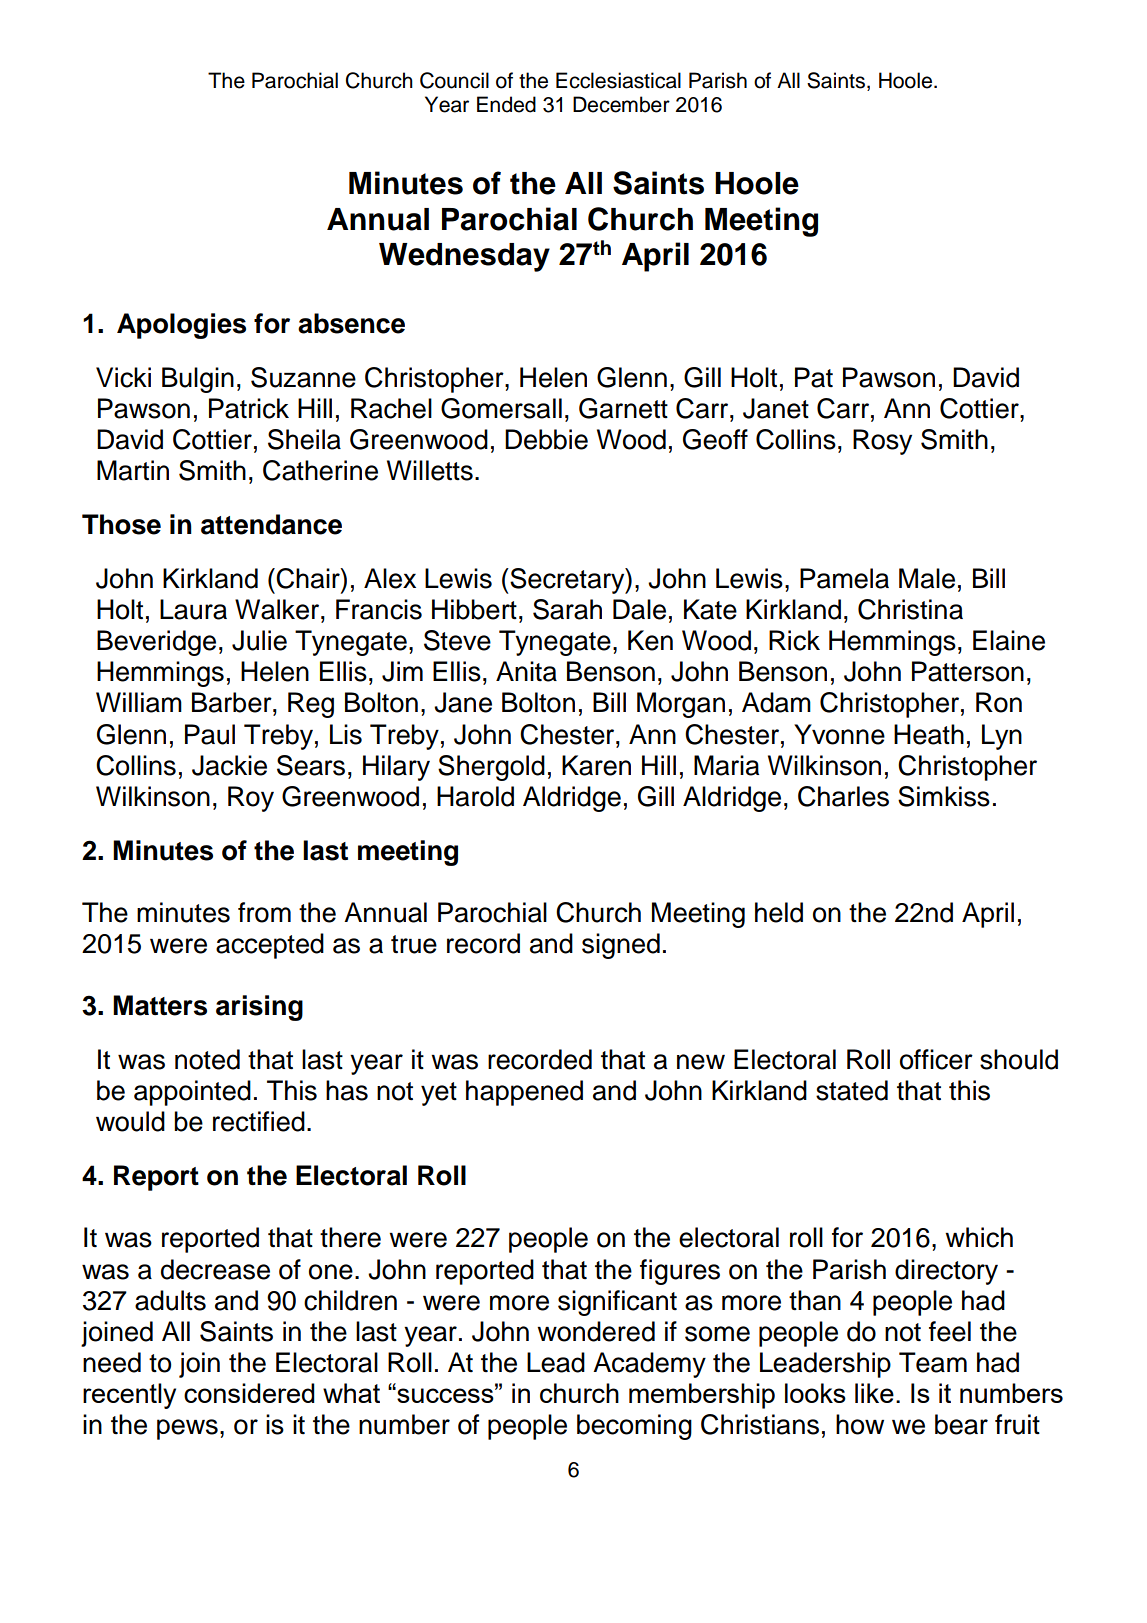  Describe the element at coordinates (229, 765) in the screenshot. I see `Jackie` at that location.
